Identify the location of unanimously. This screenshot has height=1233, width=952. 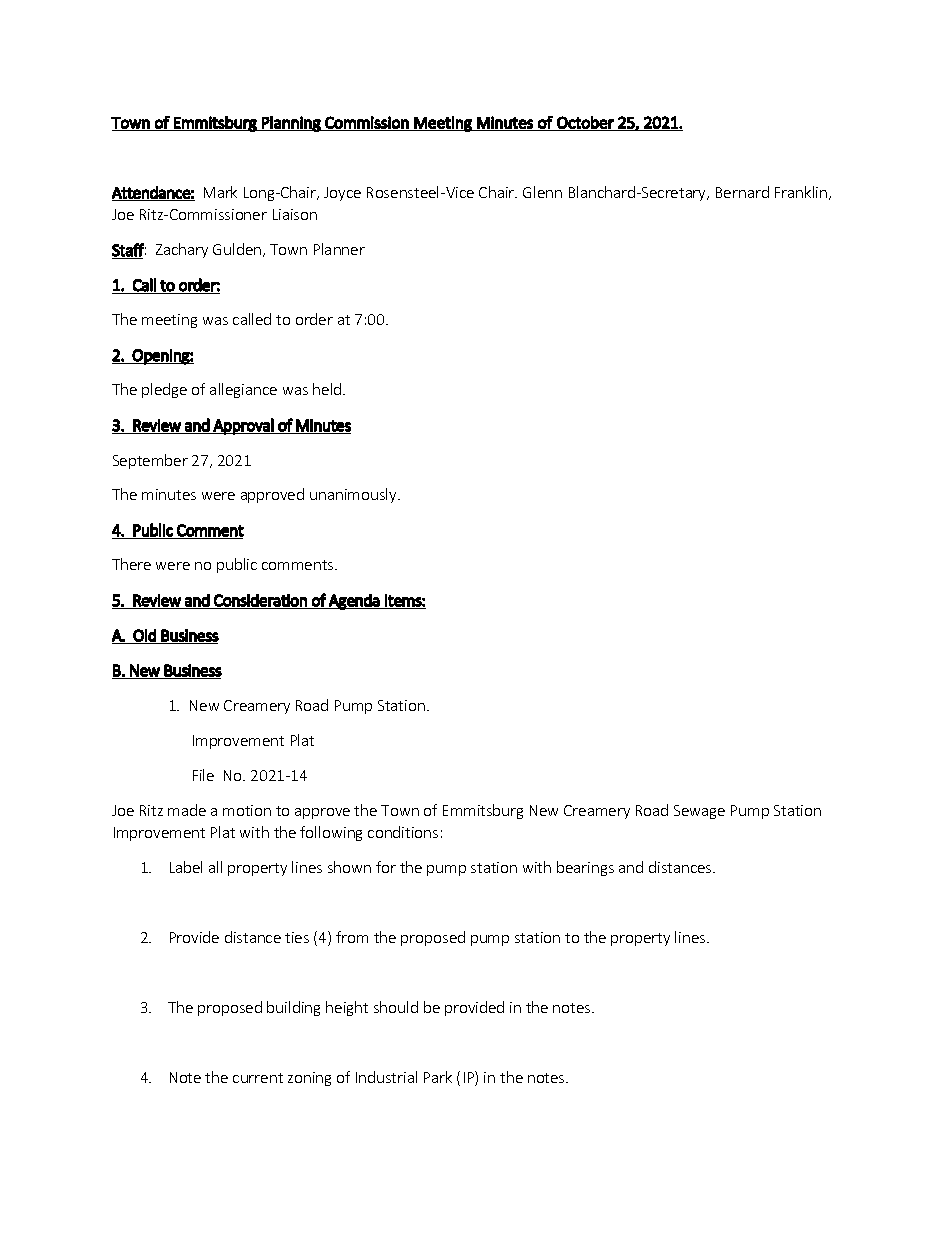
(354, 495).
